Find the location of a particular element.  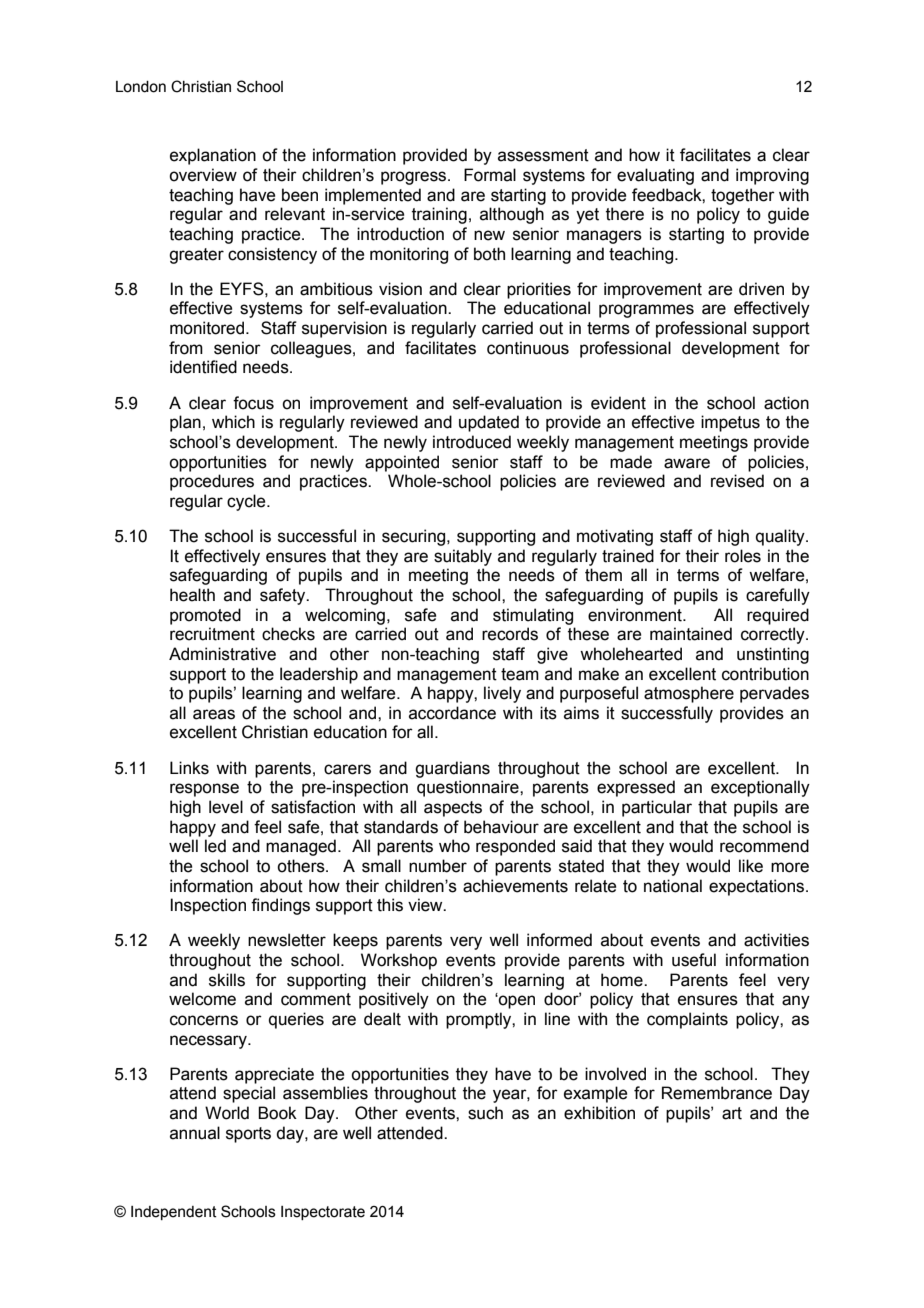

driven is located at coordinates (761, 289).
